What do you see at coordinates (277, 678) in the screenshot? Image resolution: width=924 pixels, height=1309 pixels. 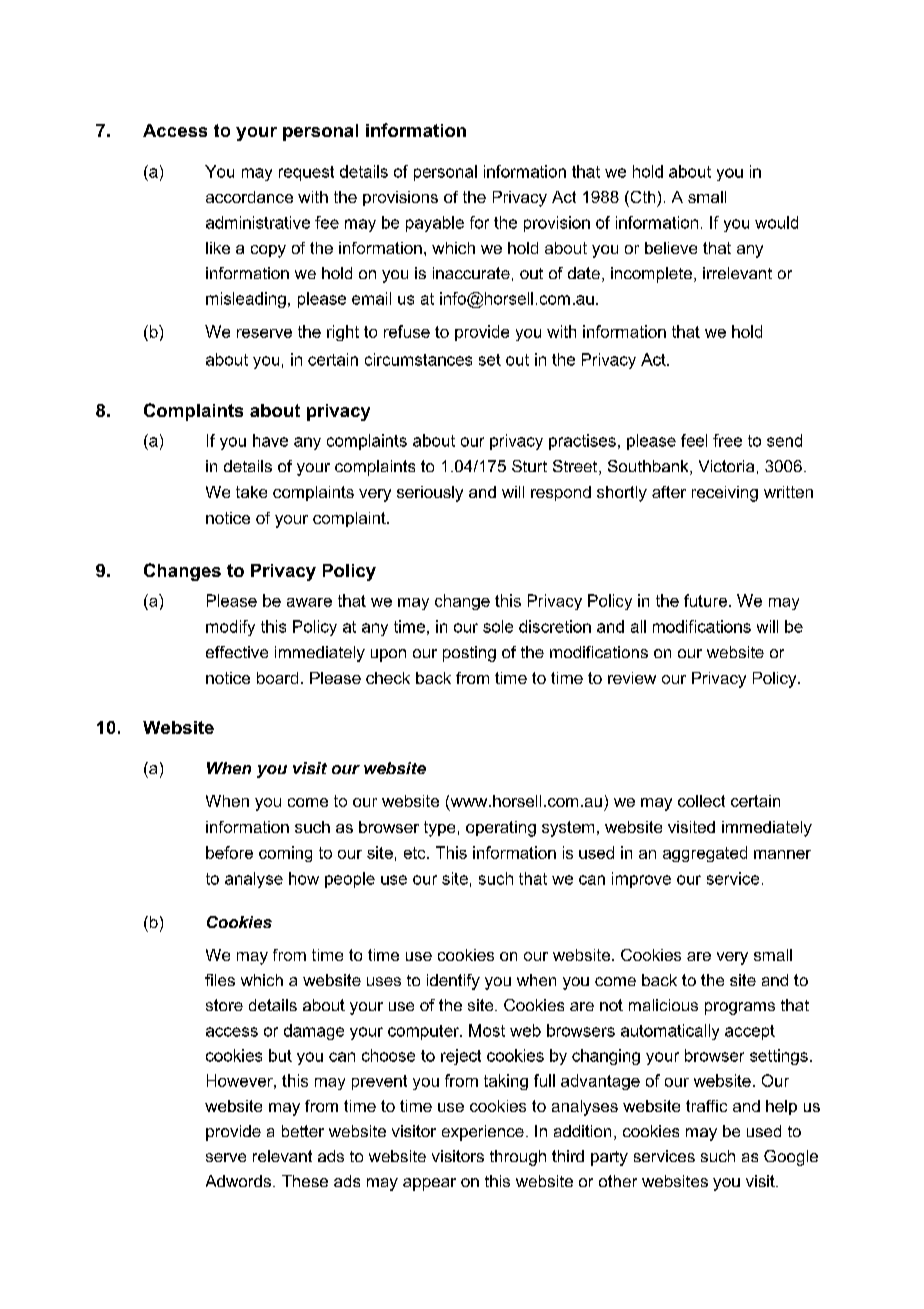 I see `board` at bounding box center [277, 678].
